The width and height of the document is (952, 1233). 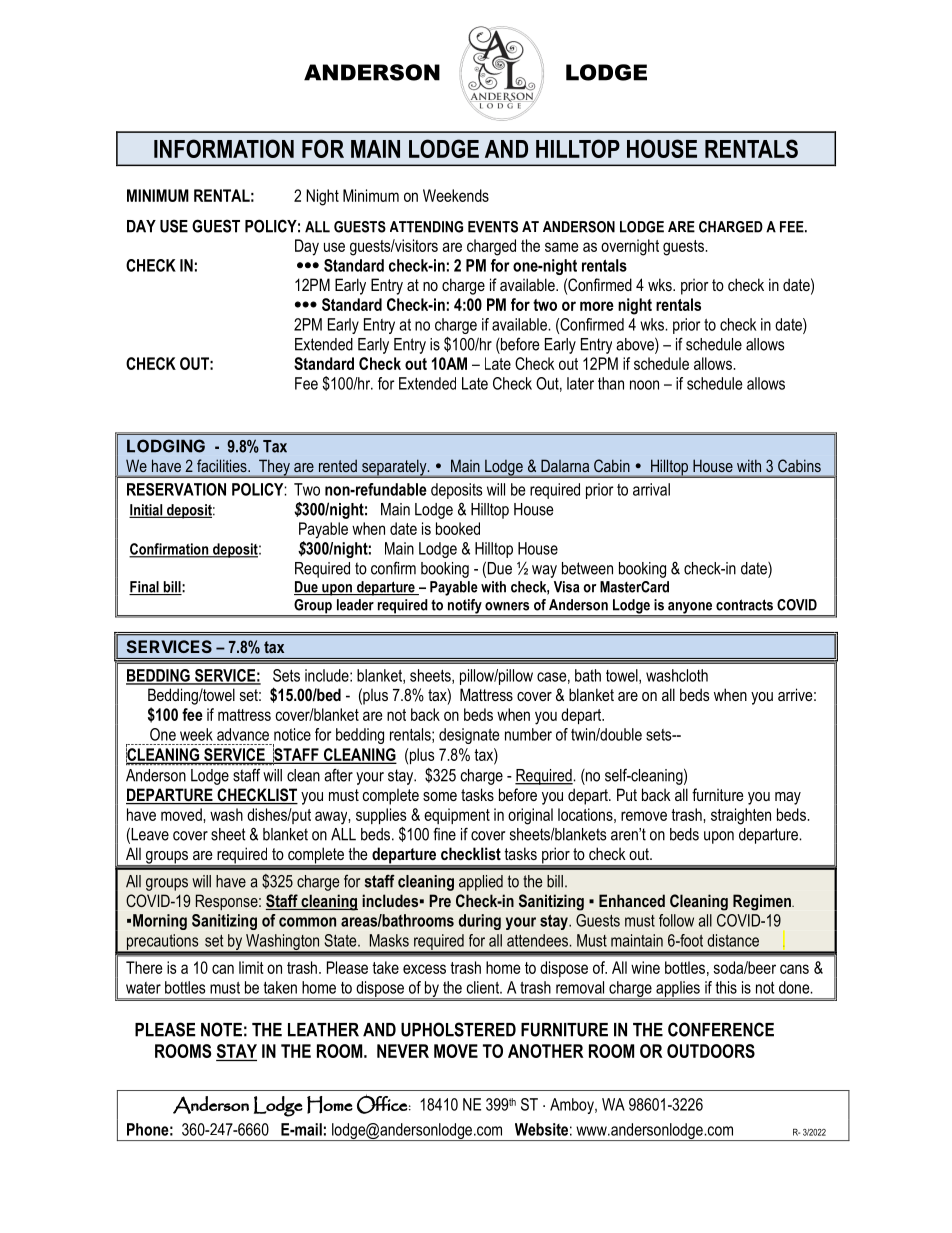 I want to click on facilities, so click(x=223, y=465).
